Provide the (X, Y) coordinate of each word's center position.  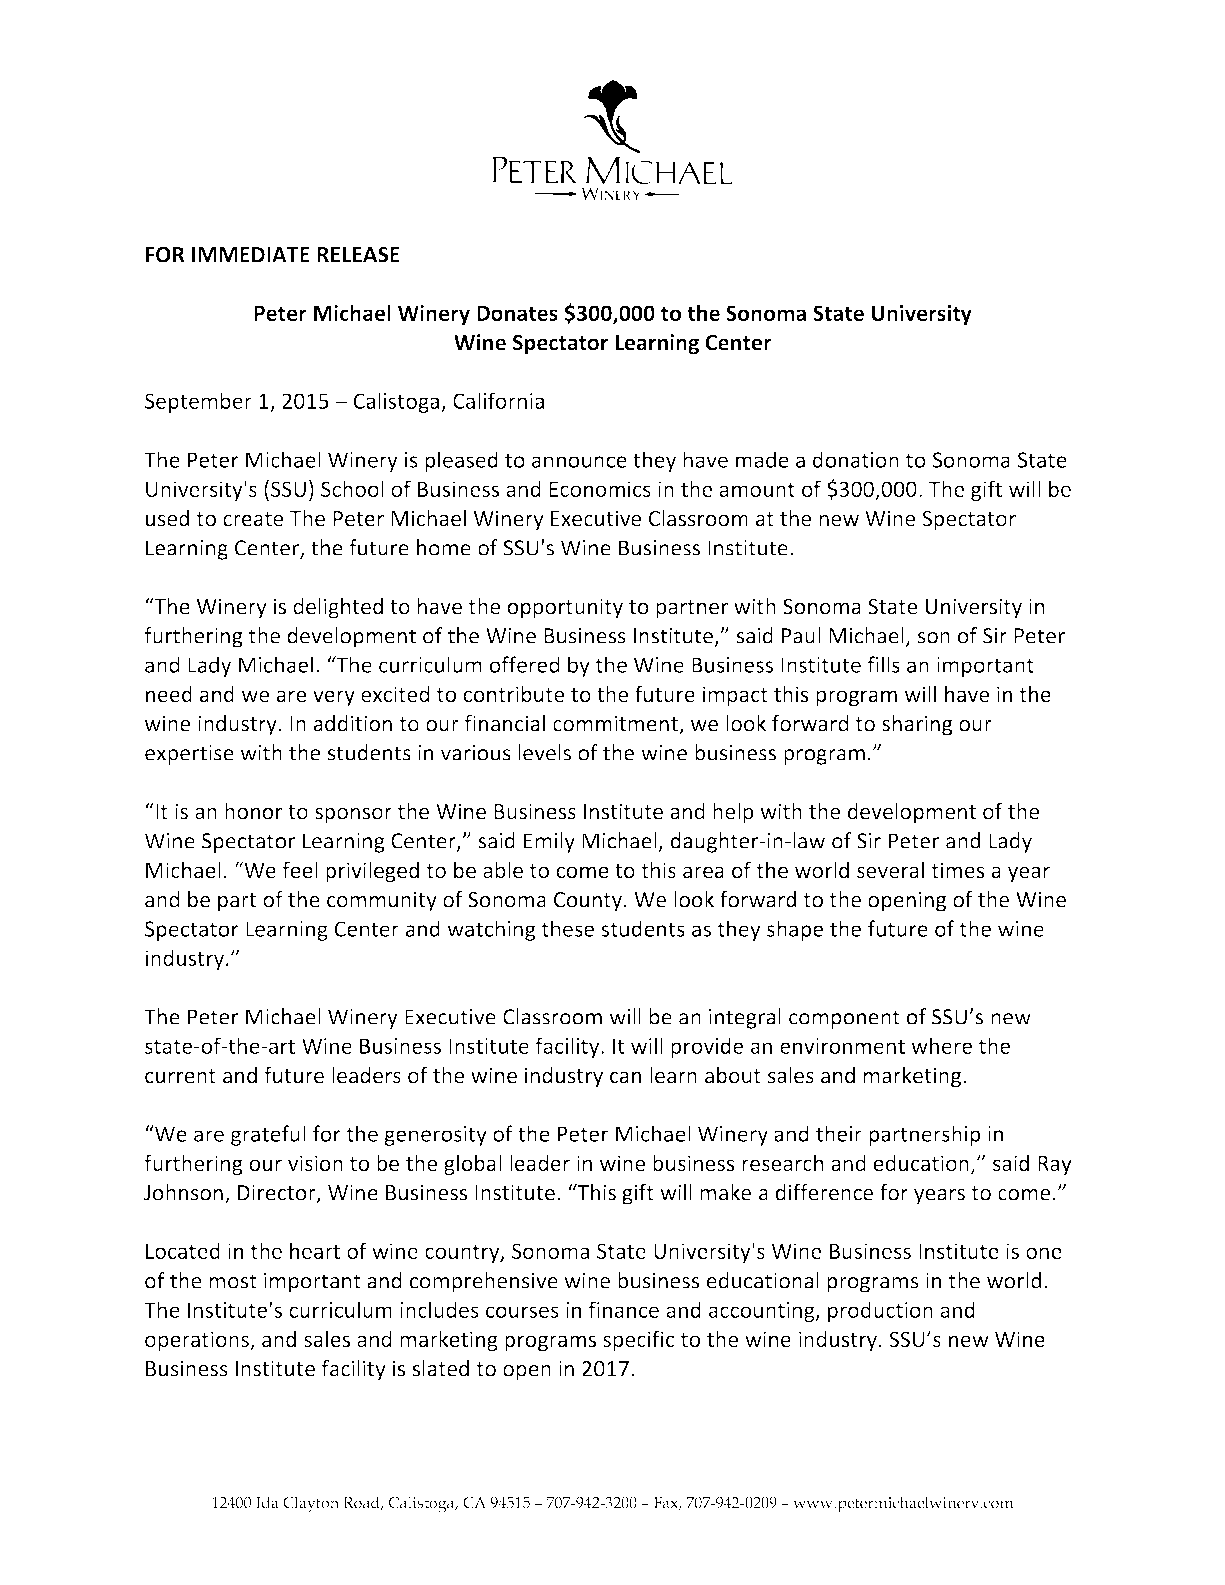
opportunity (565, 608)
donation (856, 459)
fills (884, 664)
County (588, 902)
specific (639, 1341)
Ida (267, 1502)
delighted (338, 608)
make (725, 1192)
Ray (1055, 1166)
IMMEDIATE (251, 255)
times (958, 870)
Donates (517, 313)
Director (278, 1193)
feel (300, 869)
